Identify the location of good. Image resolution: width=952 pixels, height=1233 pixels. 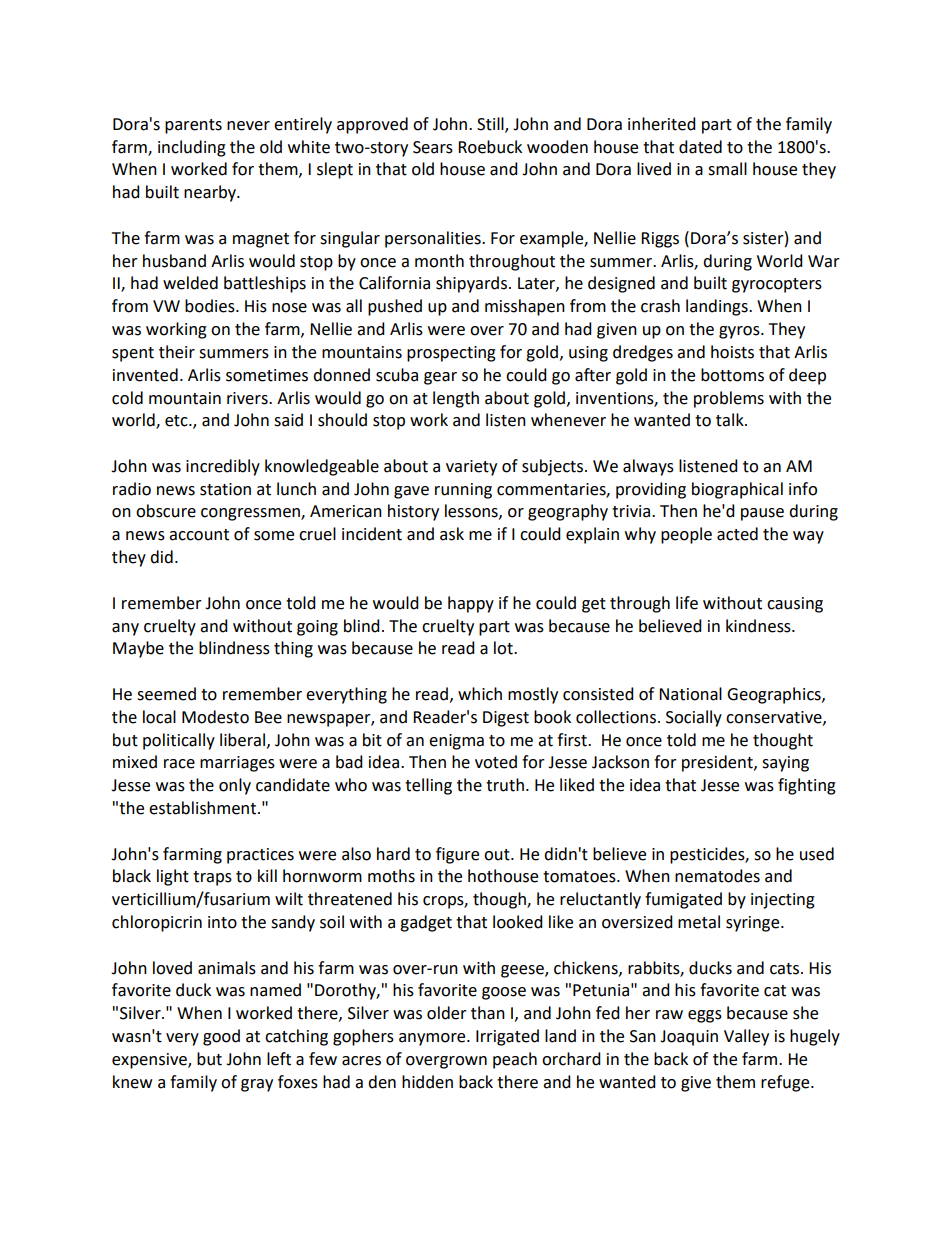
(221, 1037).
